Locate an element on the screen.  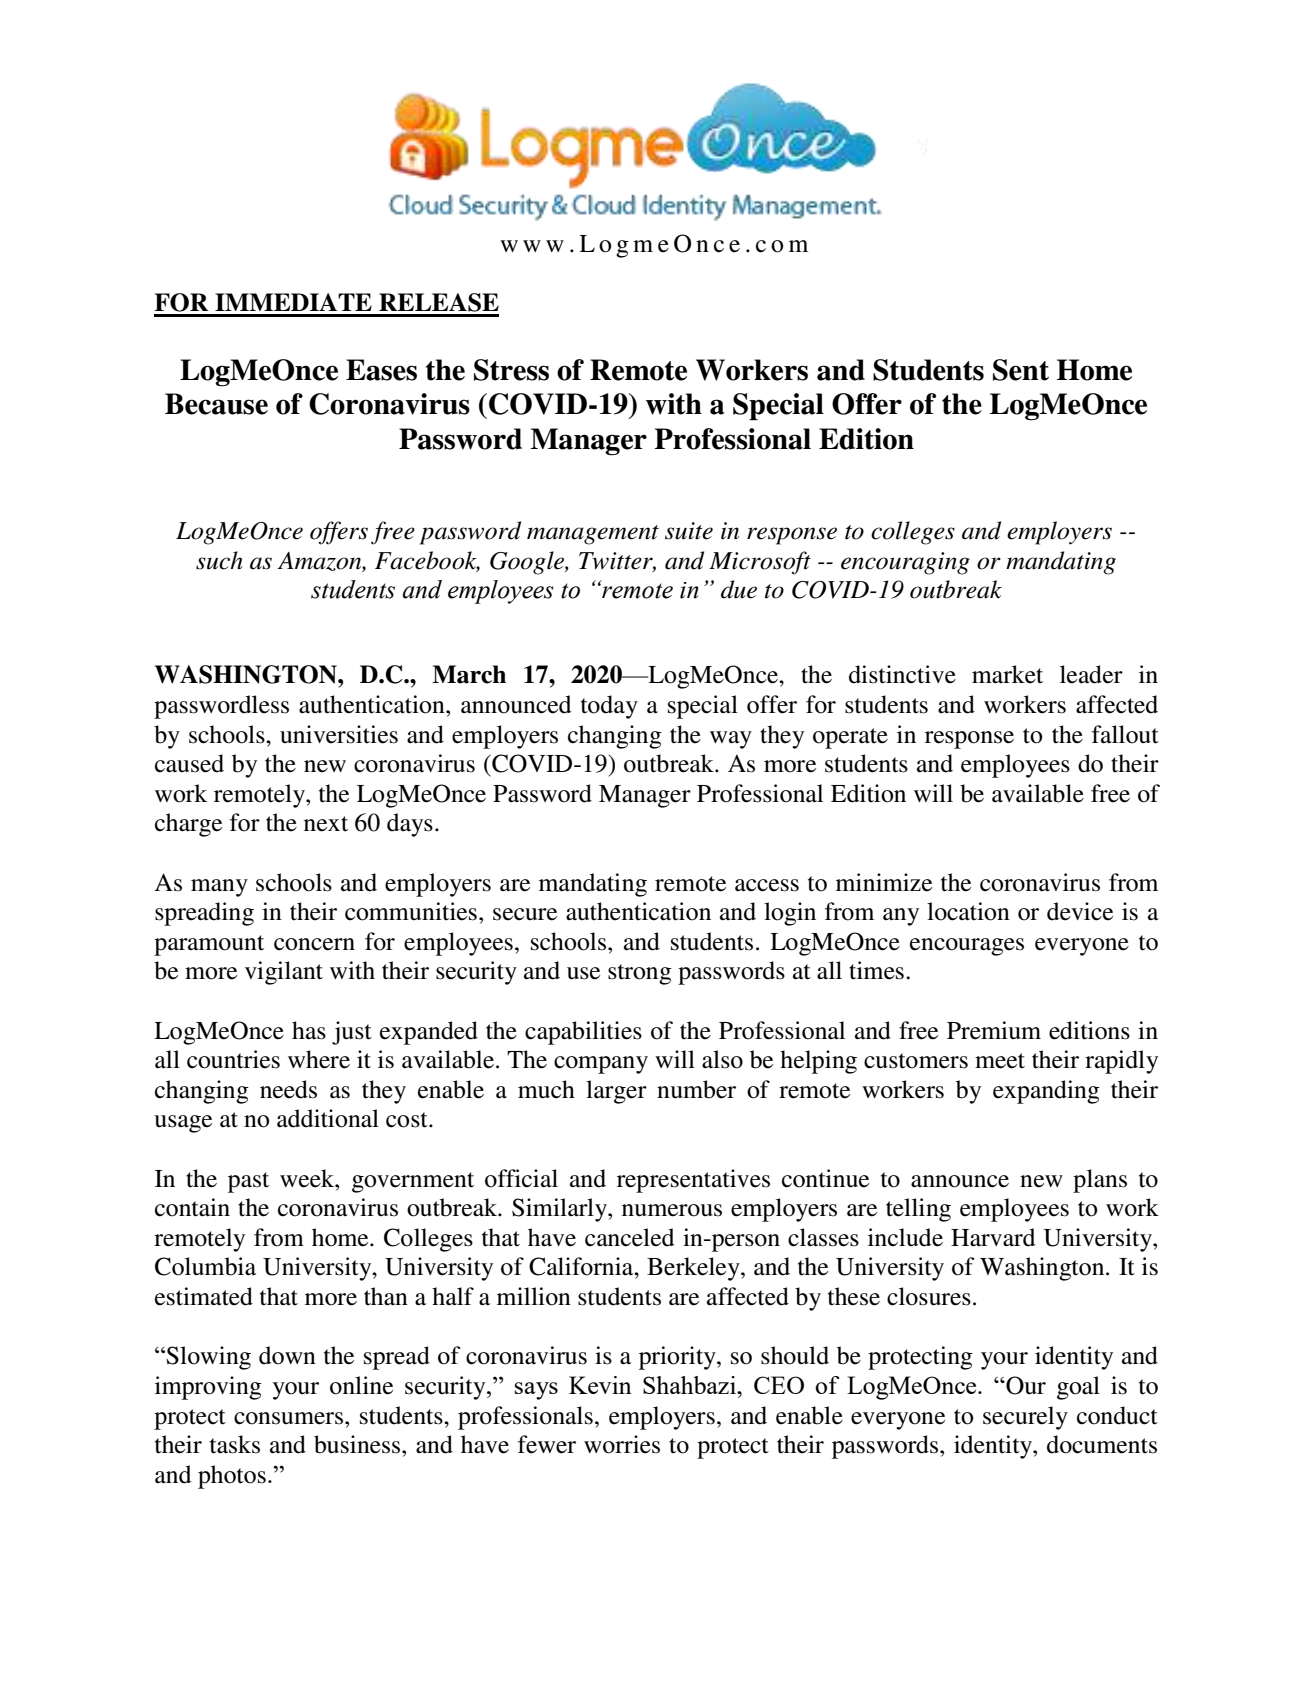
larger is located at coordinates (616, 1092).
